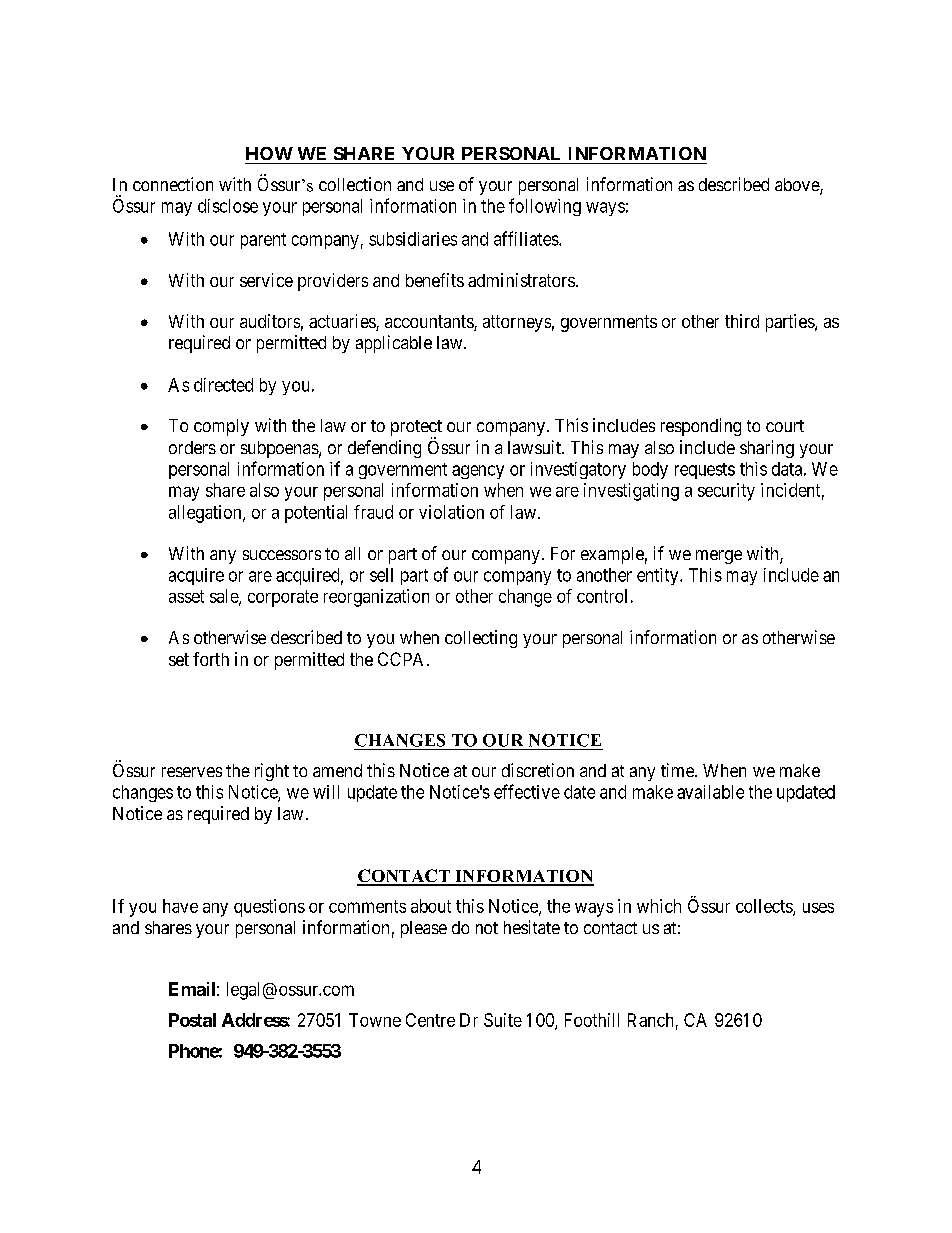 This screenshot has height=1233, width=952. I want to click on Ranch, so click(650, 1020).
